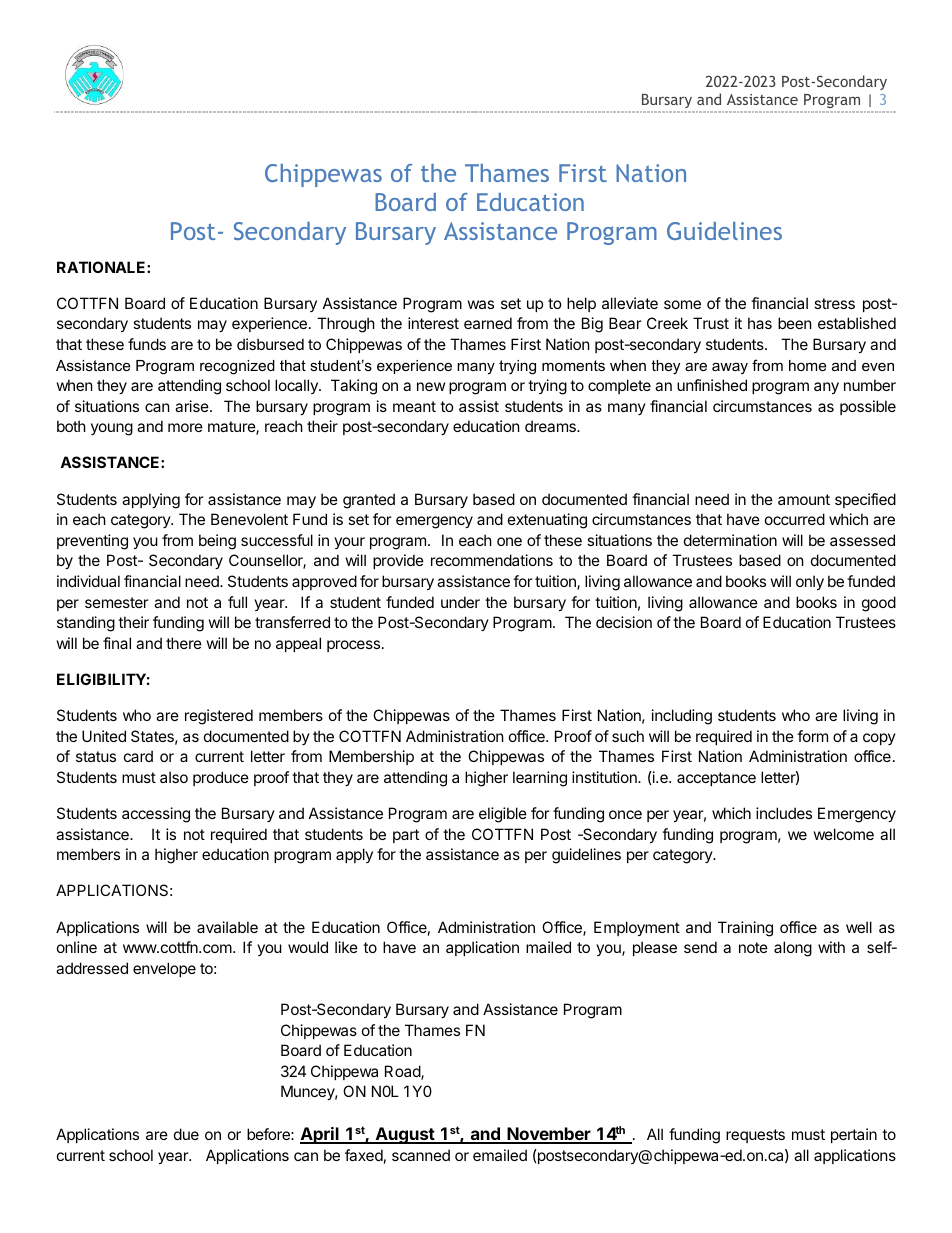  I want to click on includes, so click(784, 813).
